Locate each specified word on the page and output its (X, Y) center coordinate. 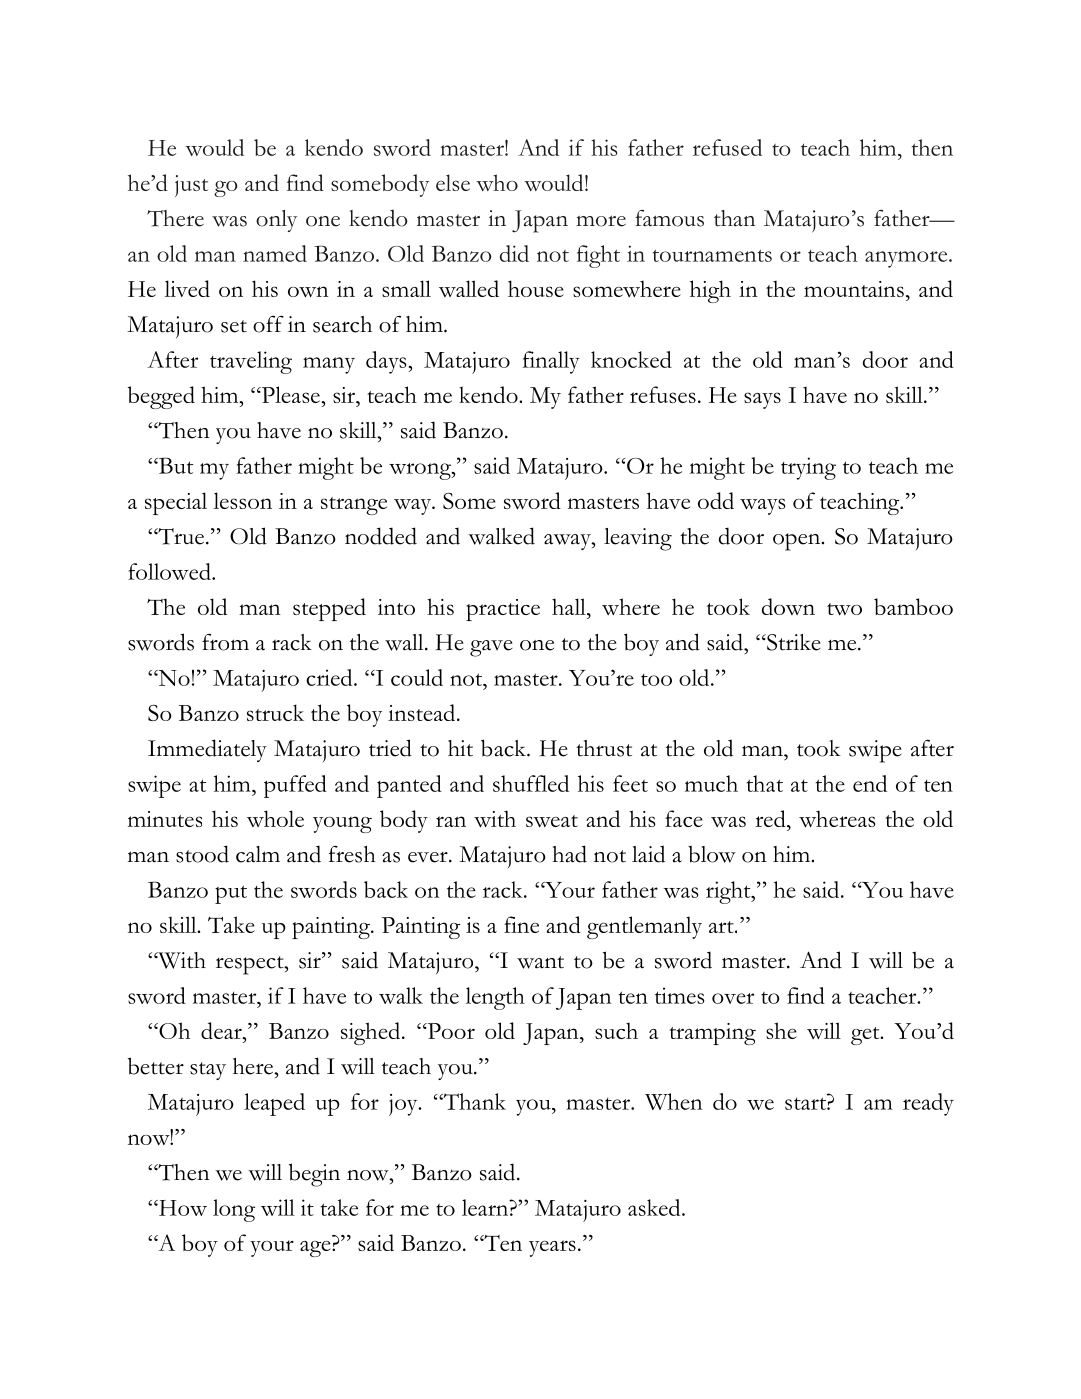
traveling (251, 362)
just (191, 186)
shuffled (531, 783)
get (866, 1036)
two (844, 609)
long (234, 1210)
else (453, 182)
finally (551, 362)
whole (275, 818)
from (225, 642)
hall (570, 606)
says (762, 400)
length (495, 998)
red (771, 818)
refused (727, 147)
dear (222, 1030)
